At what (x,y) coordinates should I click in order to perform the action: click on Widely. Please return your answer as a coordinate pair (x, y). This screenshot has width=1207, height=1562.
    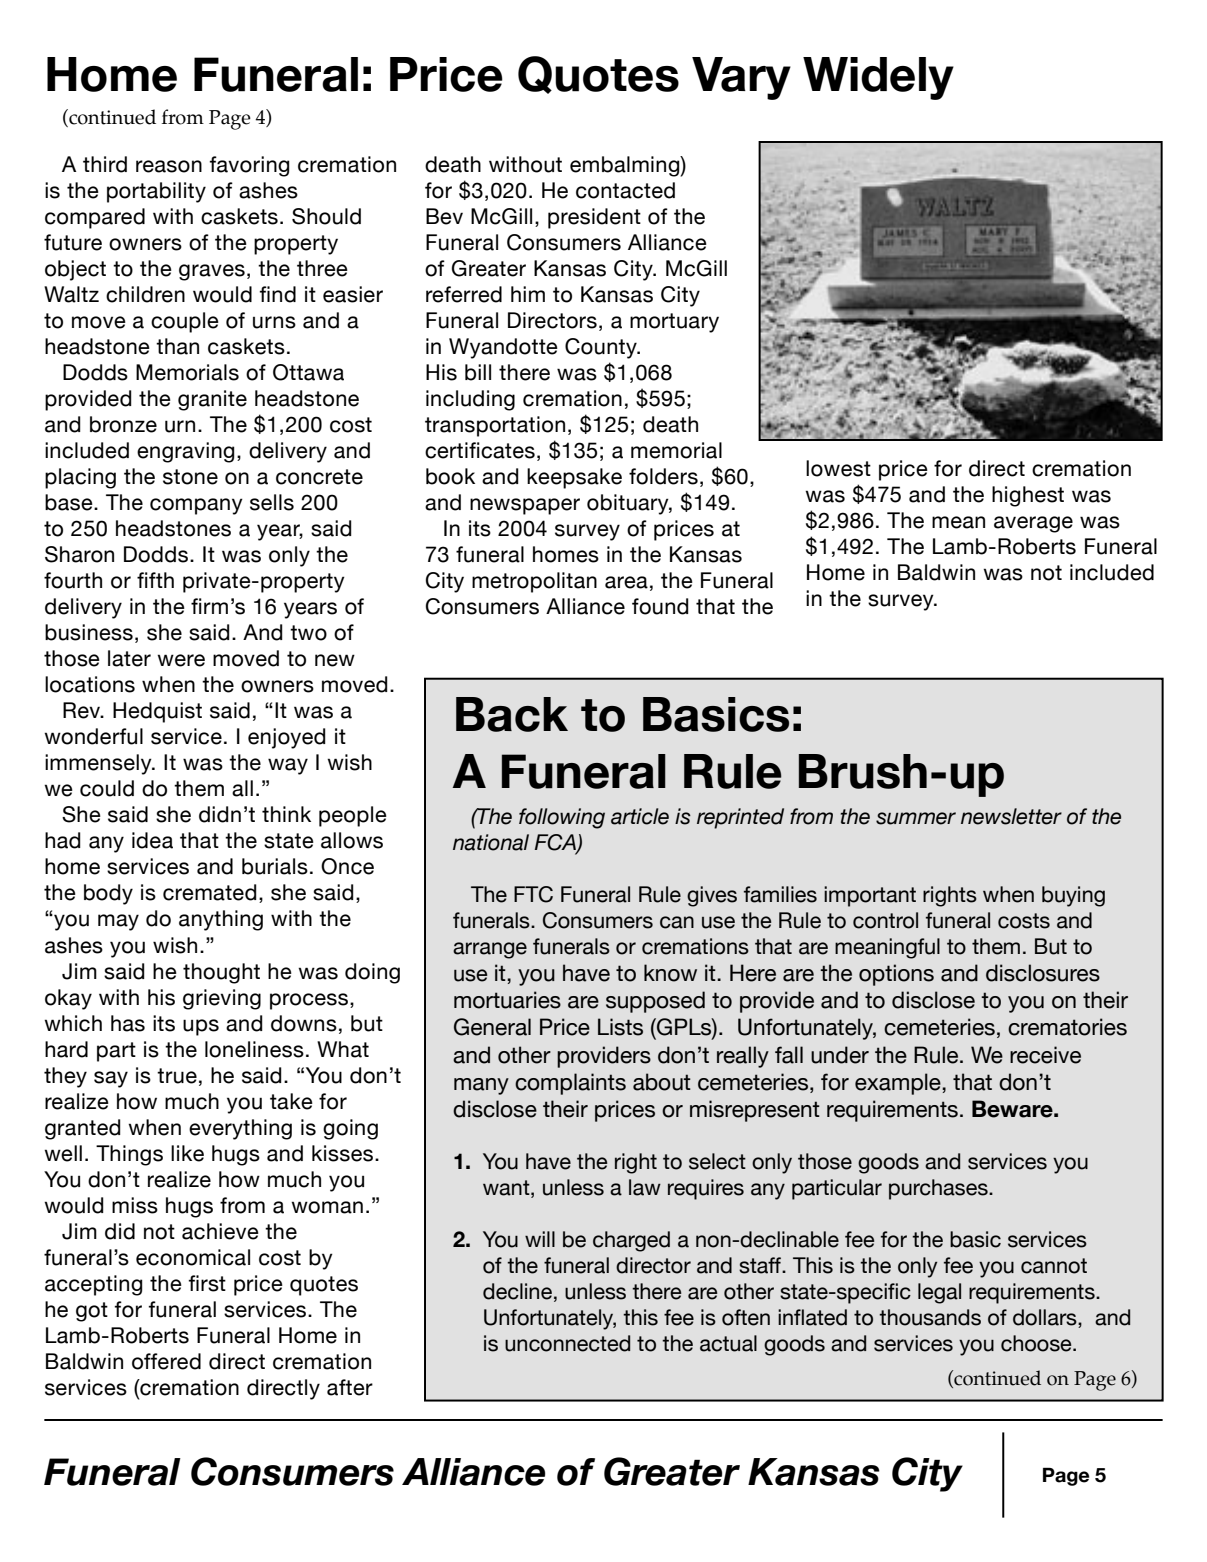
    Looking at the image, I should click on (878, 78).
